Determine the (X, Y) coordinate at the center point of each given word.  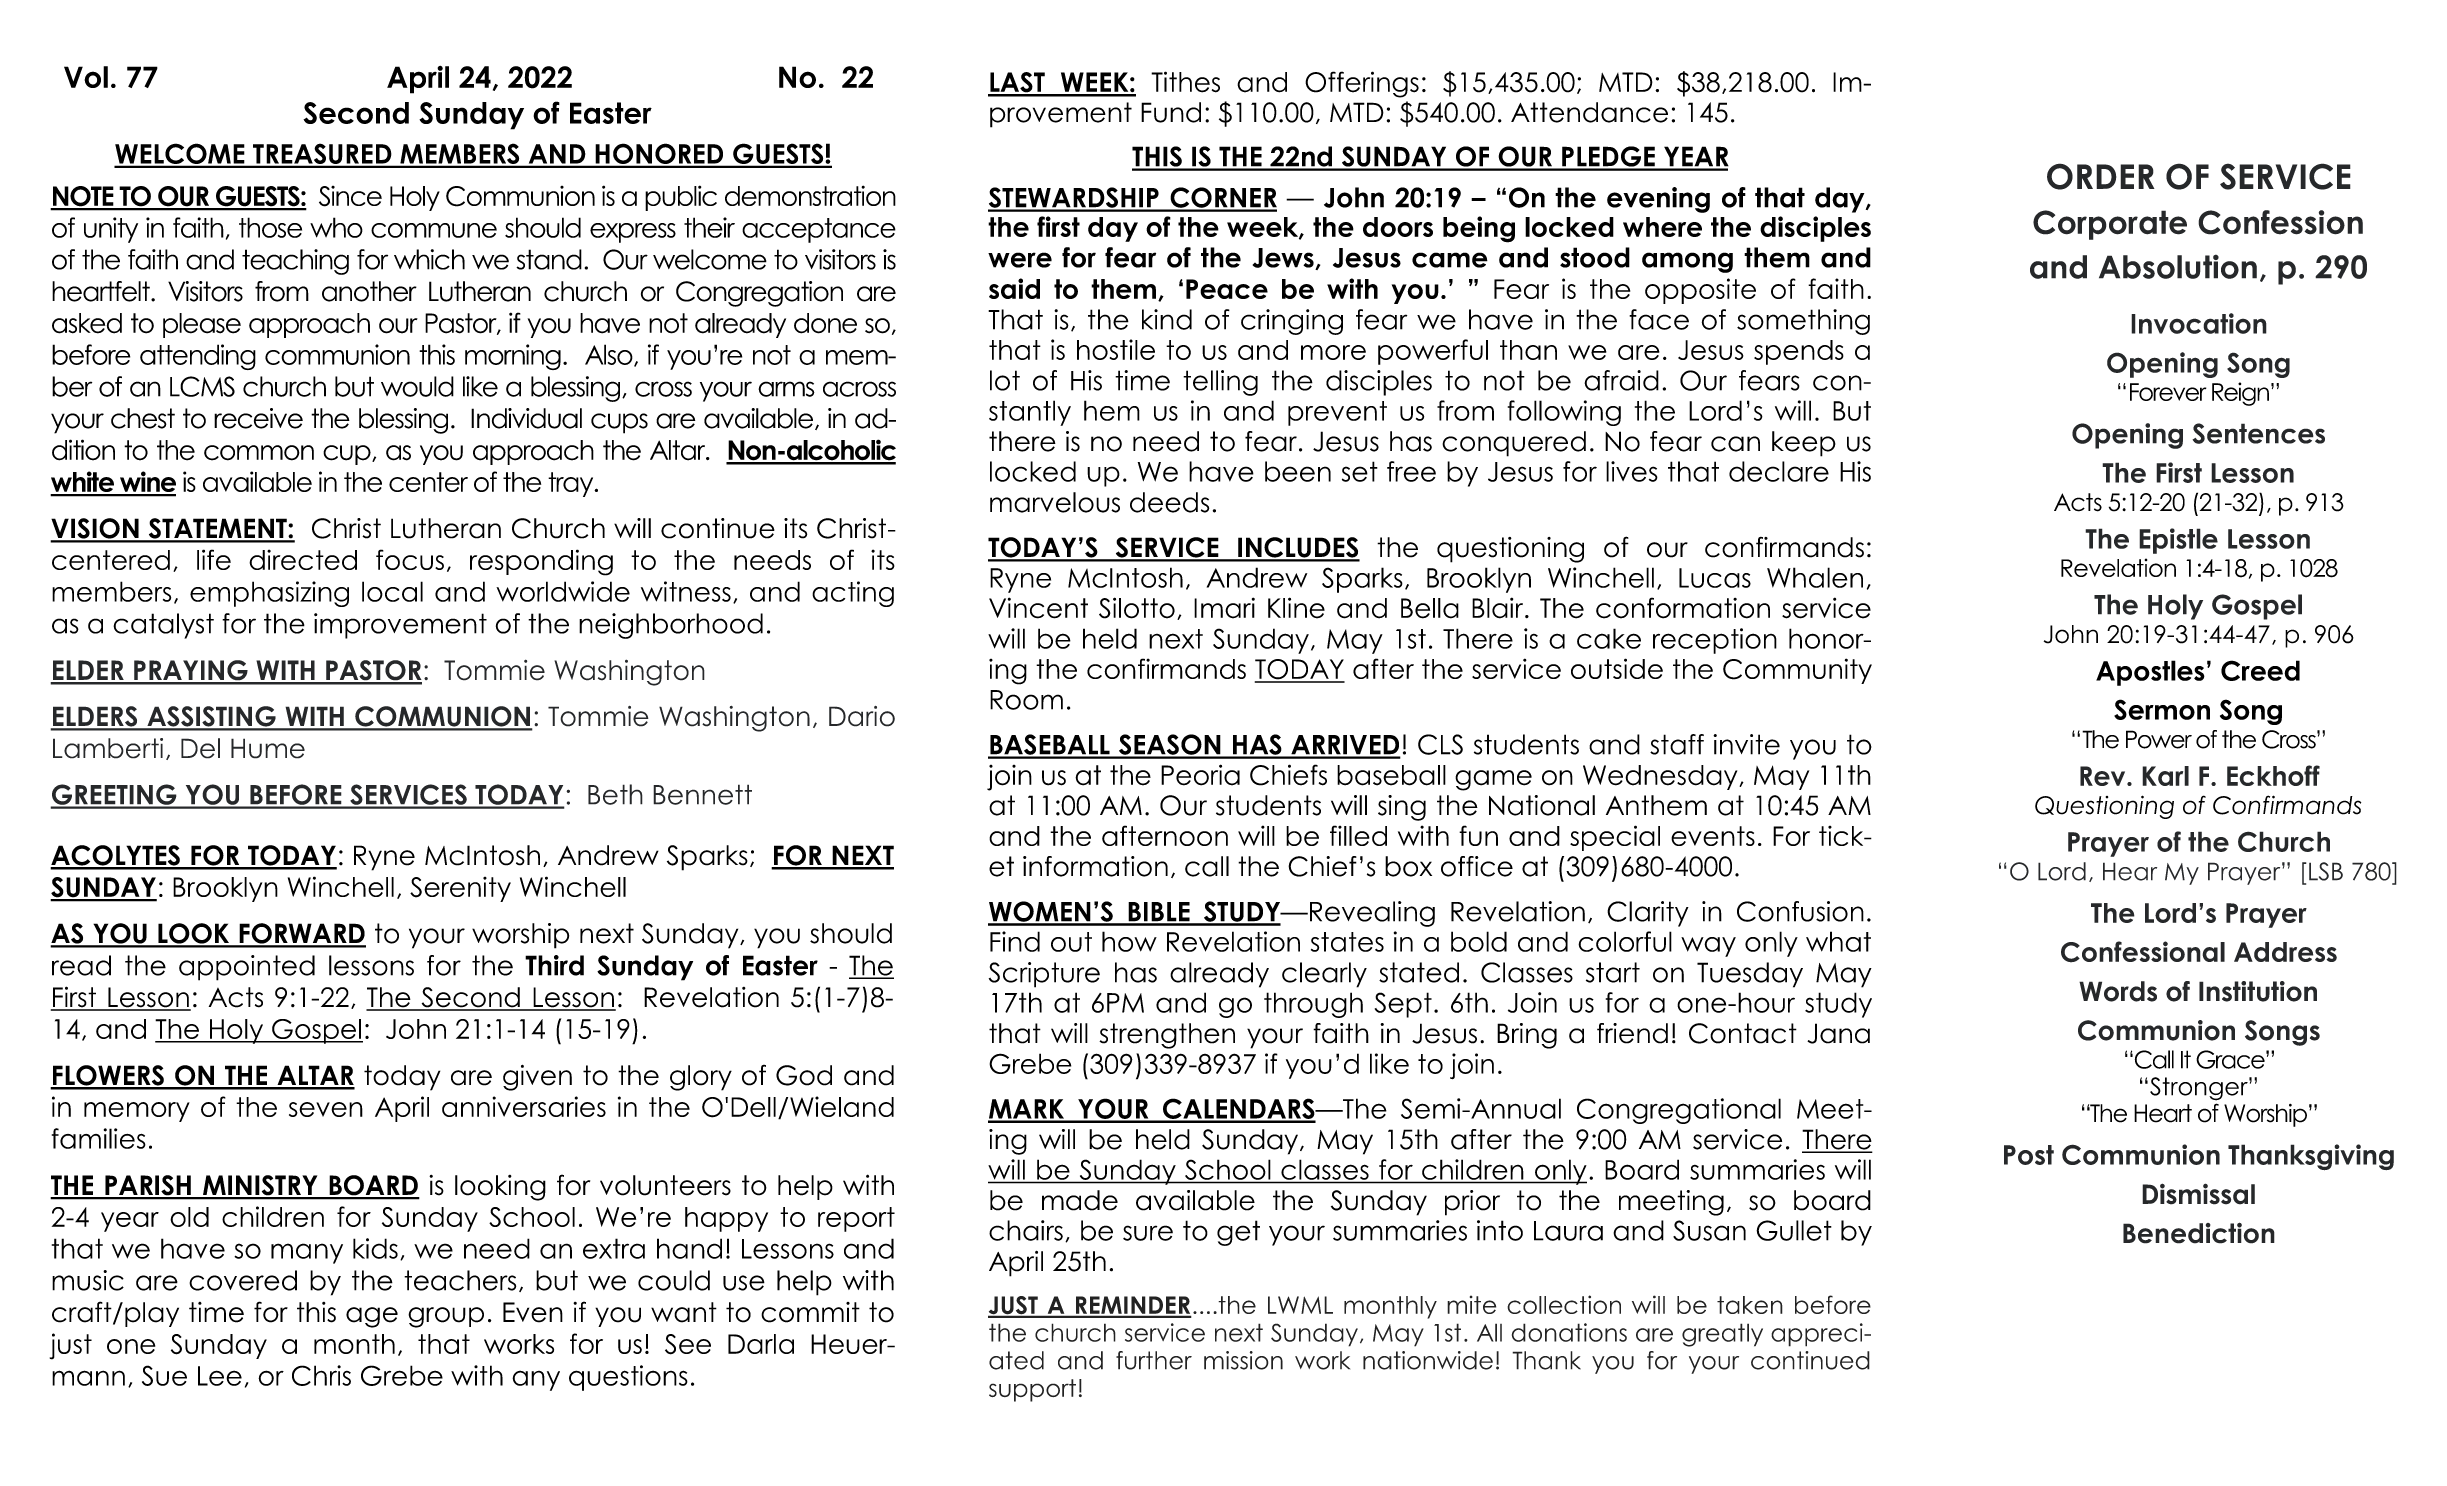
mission (1243, 1360)
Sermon (2162, 709)
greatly (1722, 1335)
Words (2118, 991)
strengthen (1167, 1036)
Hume (268, 748)
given (537, 1078)
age (372, 1317)
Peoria (1200, 775)
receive (258, 418)
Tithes (1185, 82)
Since (350, 196)
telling (1220, 383)
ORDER (2101, 176)
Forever (2168, 392)
